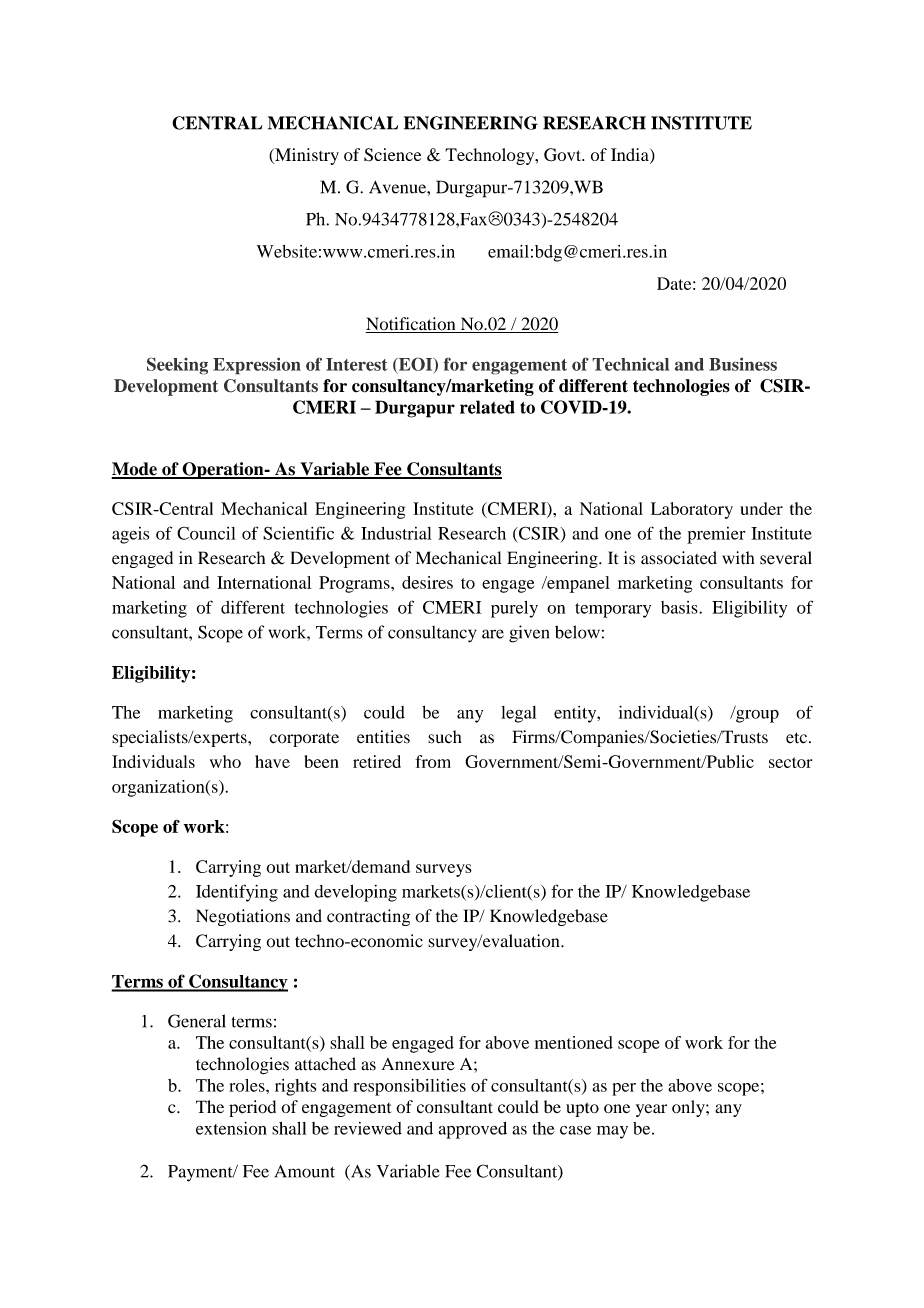 Image resolution: width=924 pixels, height=1308 pixels. Describe the element at coordinates (392, 154) in the screenshot. I see `Science` at that location.
